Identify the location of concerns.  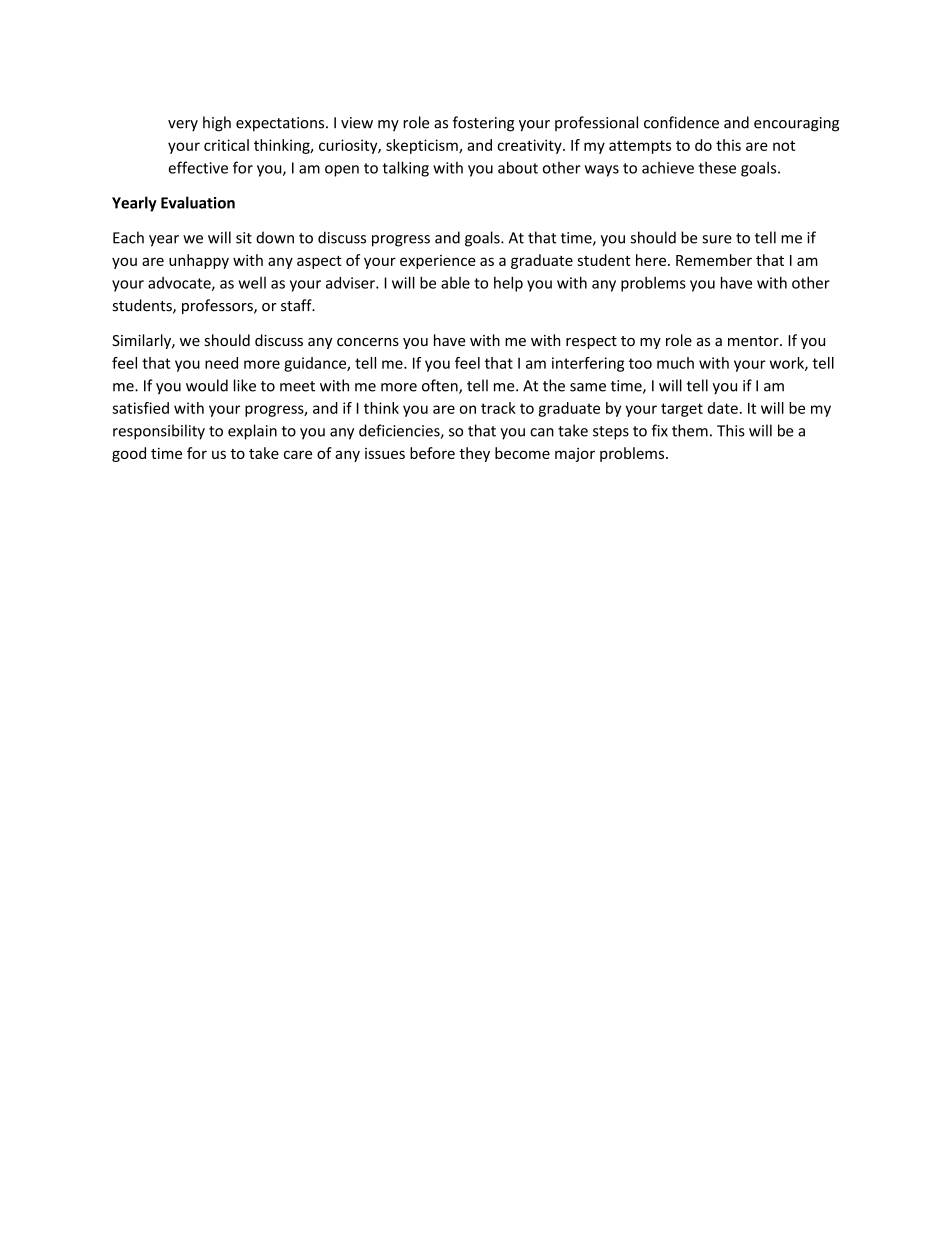
(368, 342).
